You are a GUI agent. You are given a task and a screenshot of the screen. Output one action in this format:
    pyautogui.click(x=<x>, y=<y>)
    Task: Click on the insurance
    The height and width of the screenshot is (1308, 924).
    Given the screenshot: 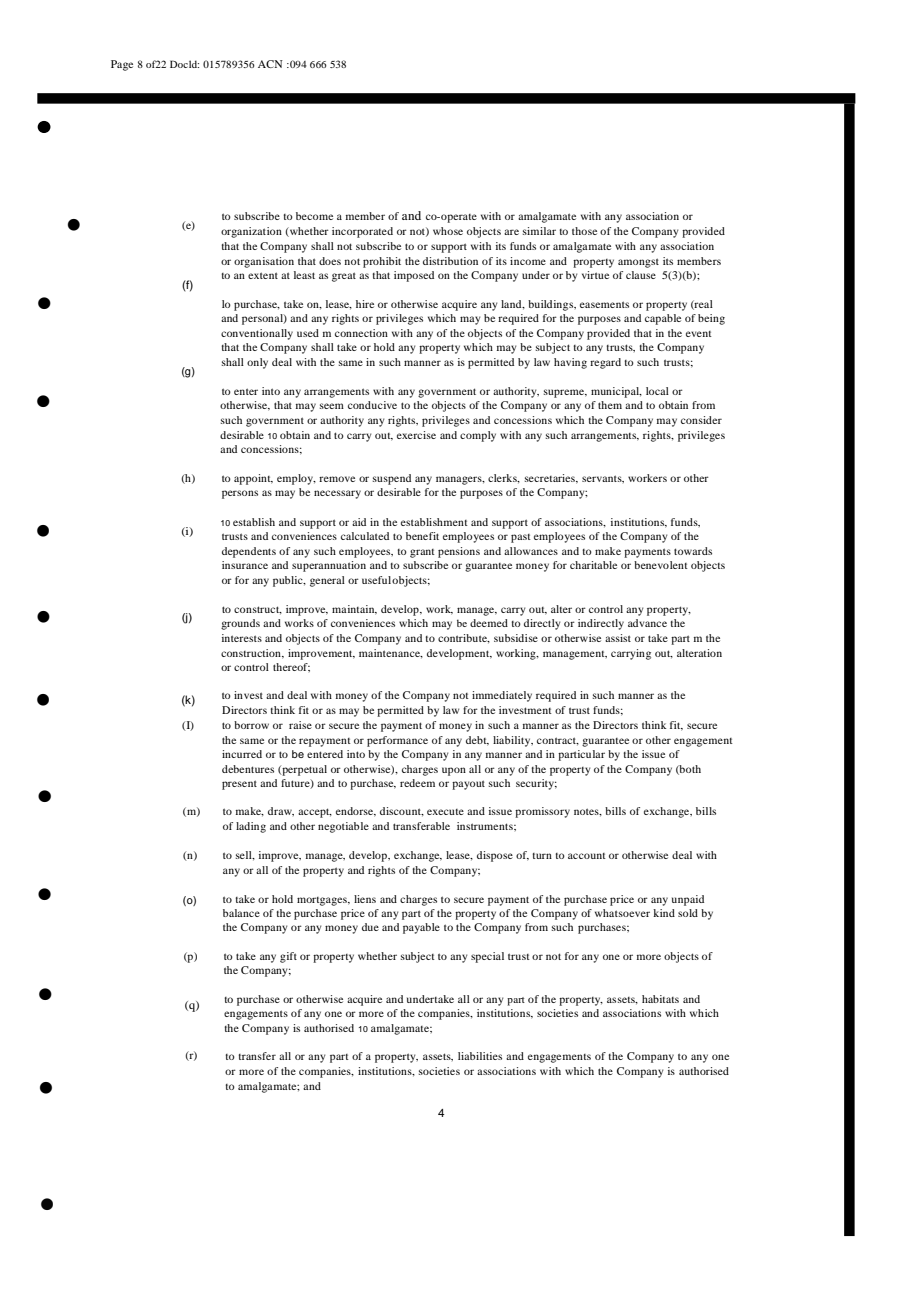 What is the action you would take?
    pyautogui.click(x=245, y=565)
